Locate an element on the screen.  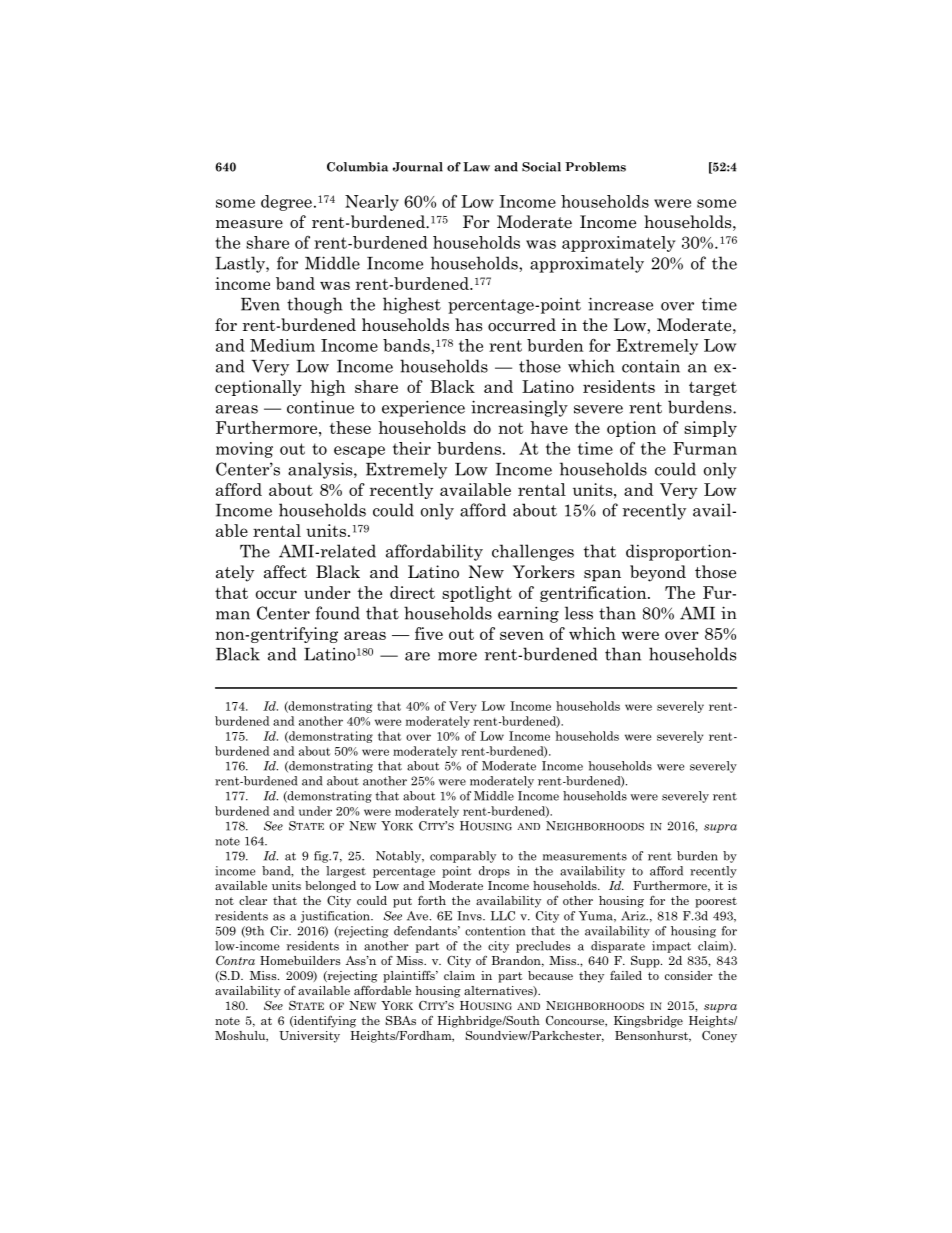
University is located at coordinates (309, 1037).
